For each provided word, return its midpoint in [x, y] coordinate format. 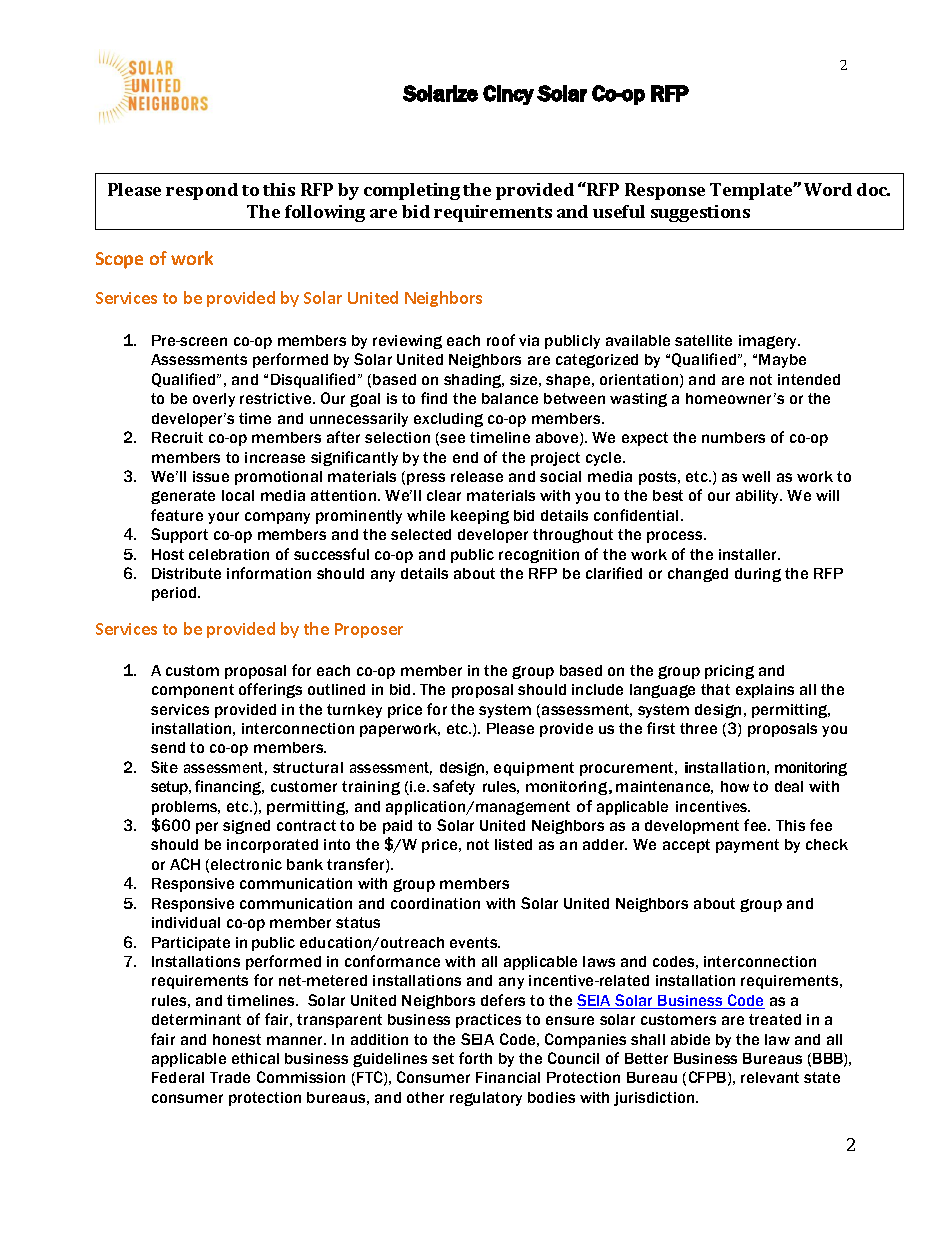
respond [202, 191]
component [193, 691]
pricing [729, 672]
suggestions [700, 213]
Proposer [369, 630]
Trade [230, 1077]
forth [475, 1058]
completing [412, 191]
